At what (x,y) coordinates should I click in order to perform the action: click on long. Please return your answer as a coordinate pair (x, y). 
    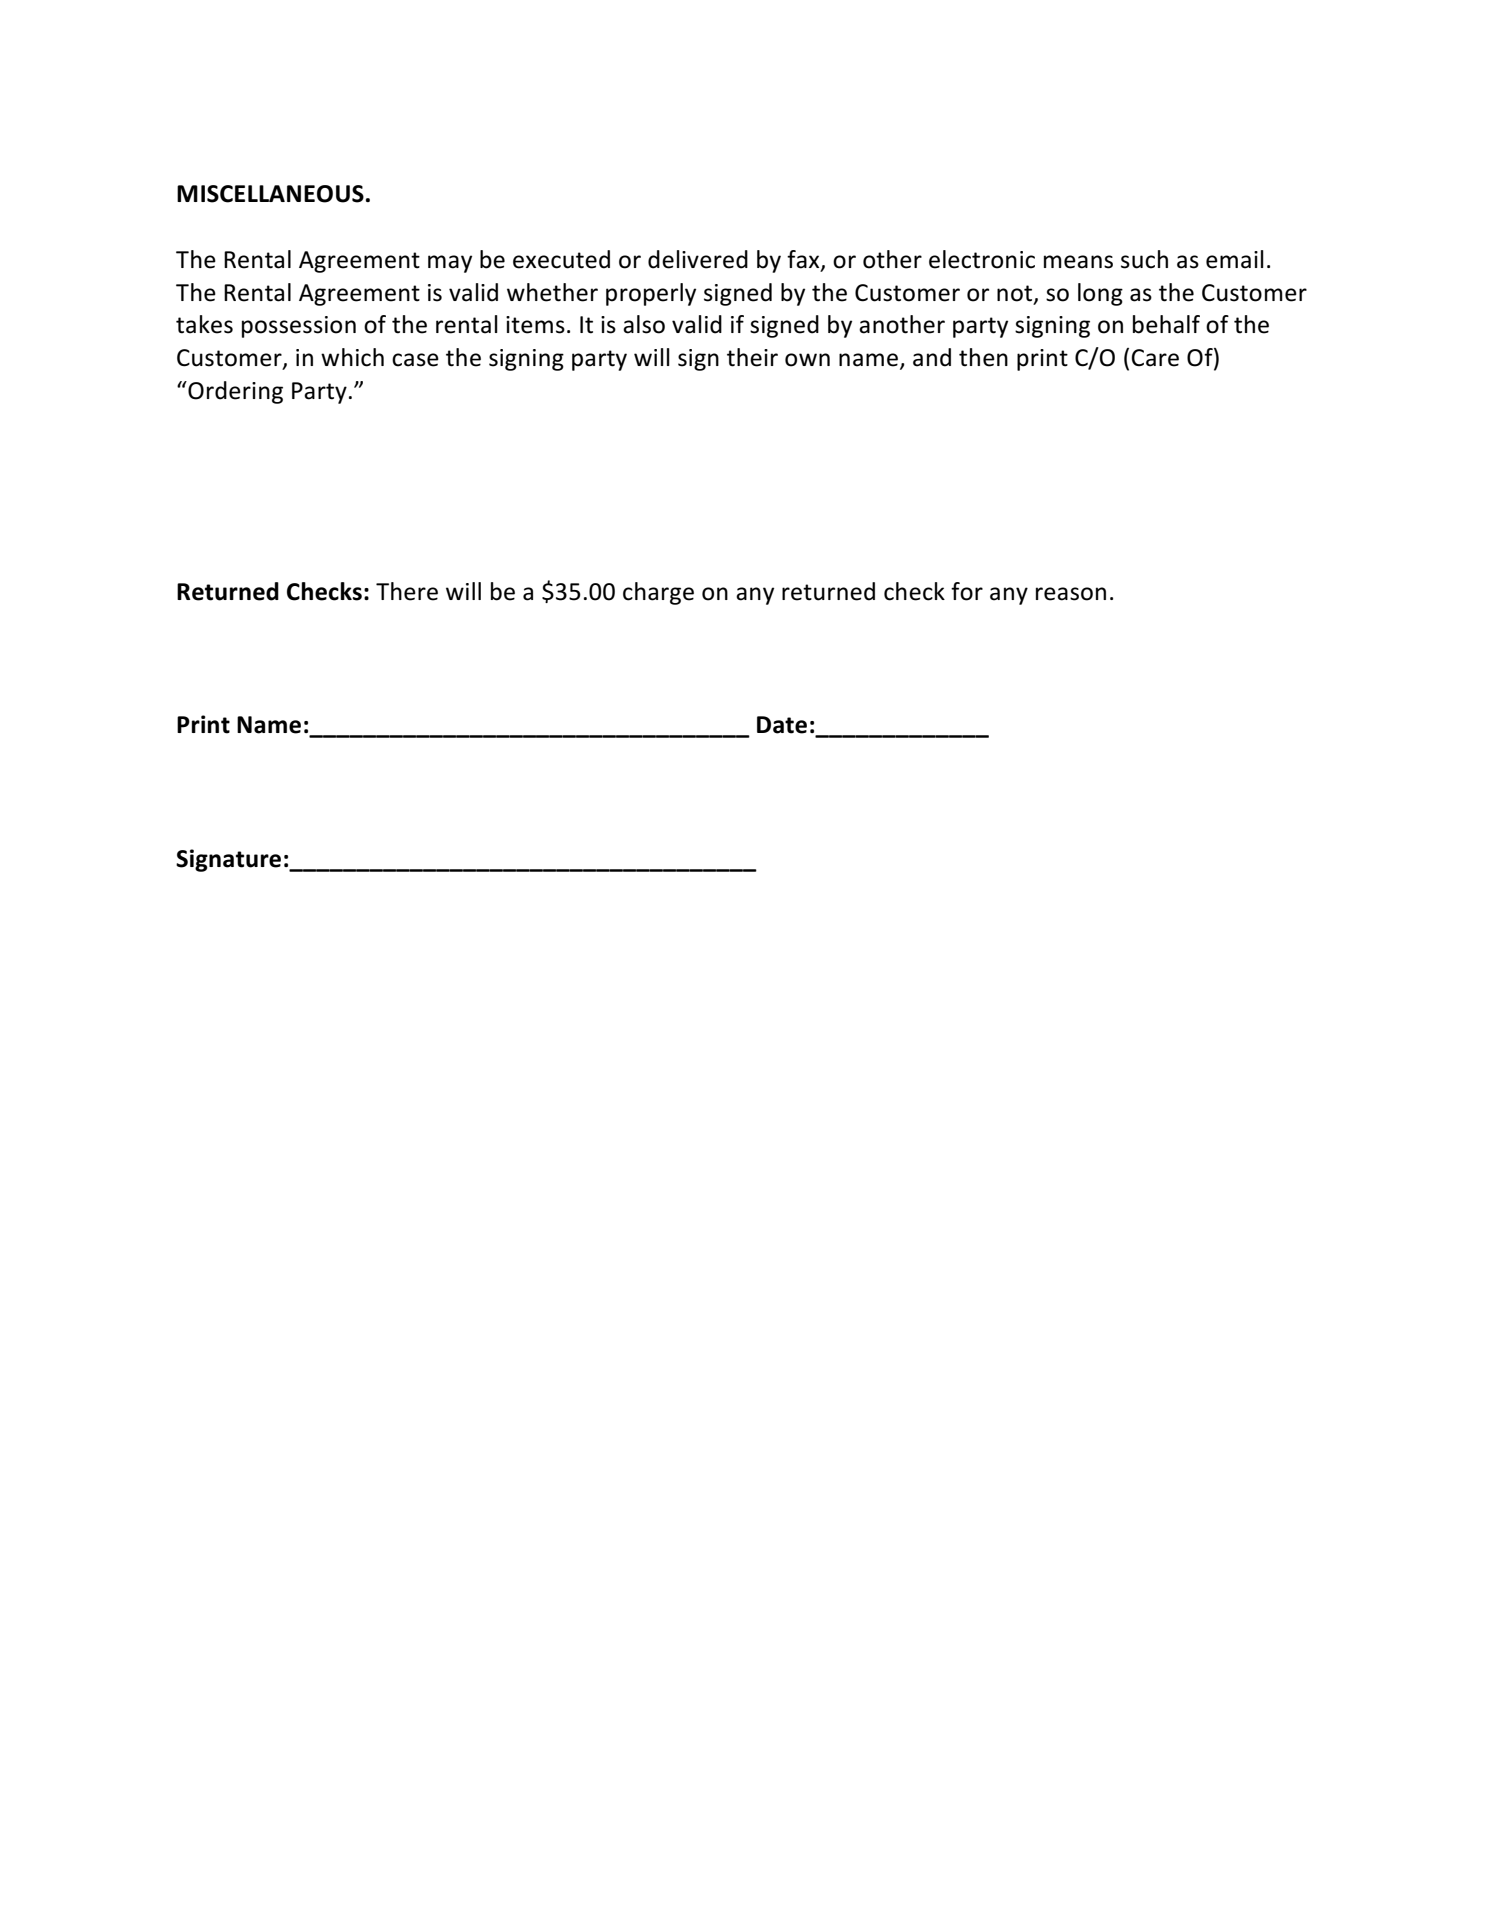
    Looking at the image, I should click on (1100, 294).
